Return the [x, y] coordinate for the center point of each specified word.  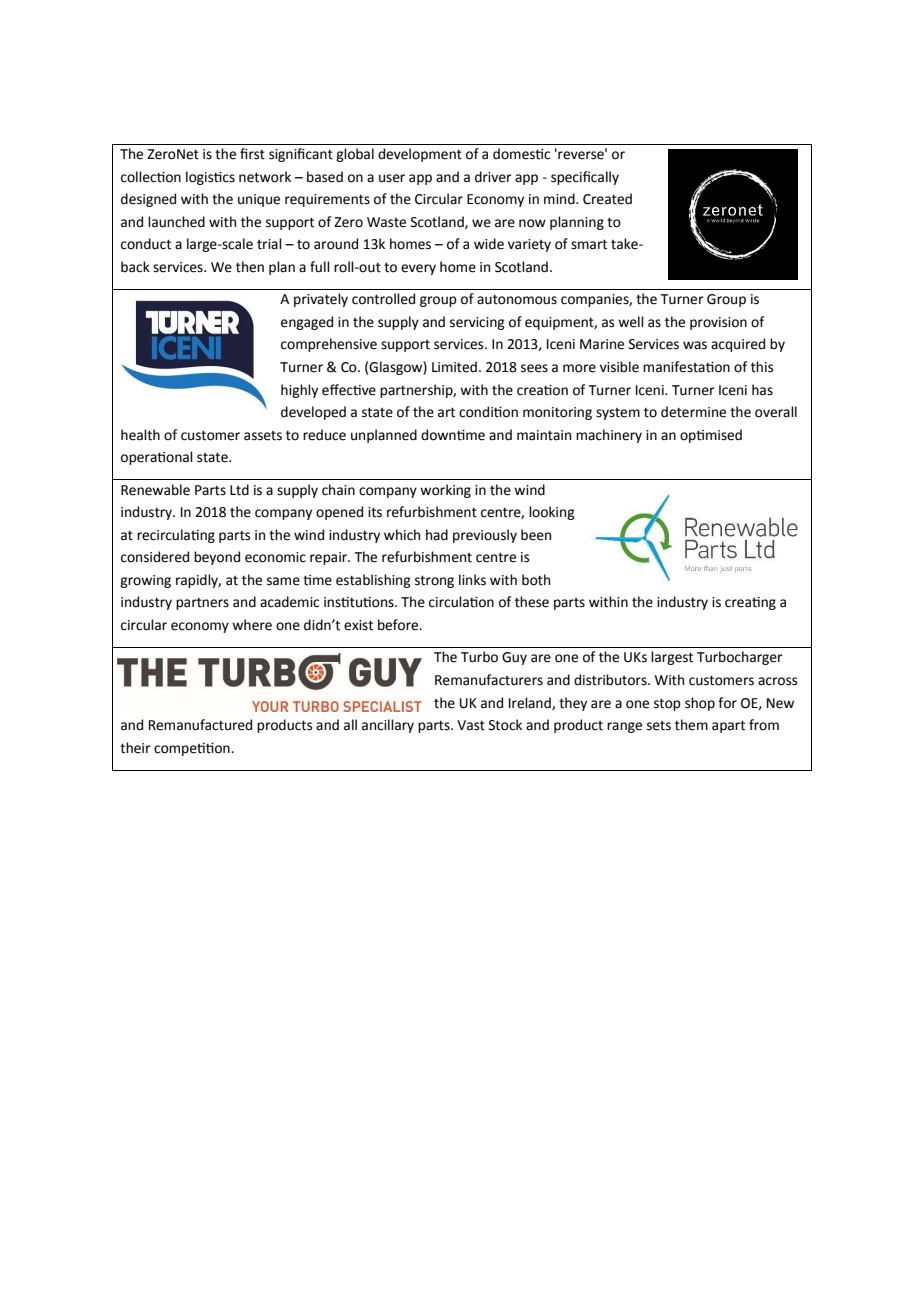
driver [493, 177]
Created [607, 199]
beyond [217, 558]
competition [193, 749]
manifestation [686, 367]
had [437, 535]
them [691, 725]
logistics [210, 178]
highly [299, 391]
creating [750, 603]
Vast [471, 725]
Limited [454, 367]
